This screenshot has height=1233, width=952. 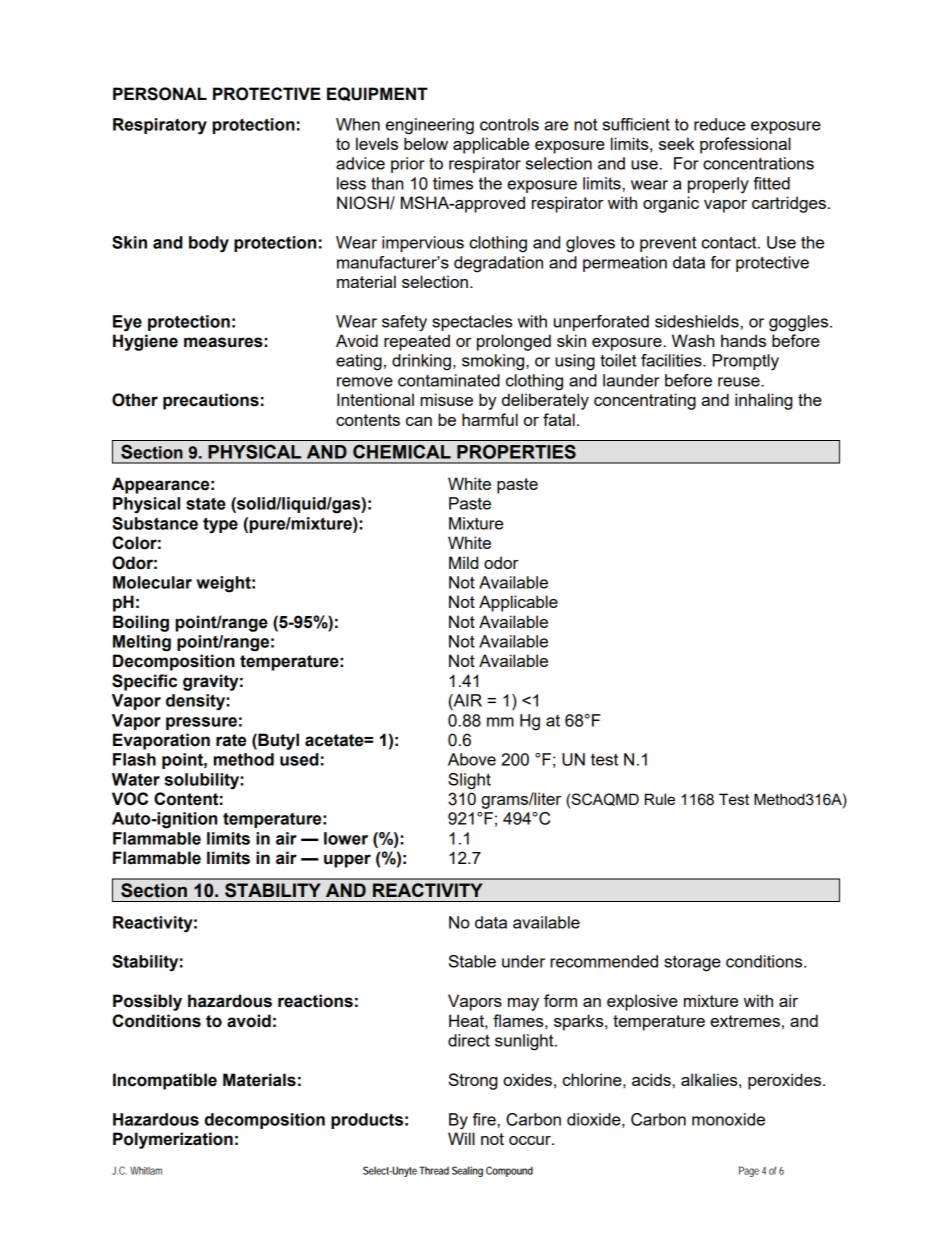 I want to click on Mild, so click(x=463, y=562).
